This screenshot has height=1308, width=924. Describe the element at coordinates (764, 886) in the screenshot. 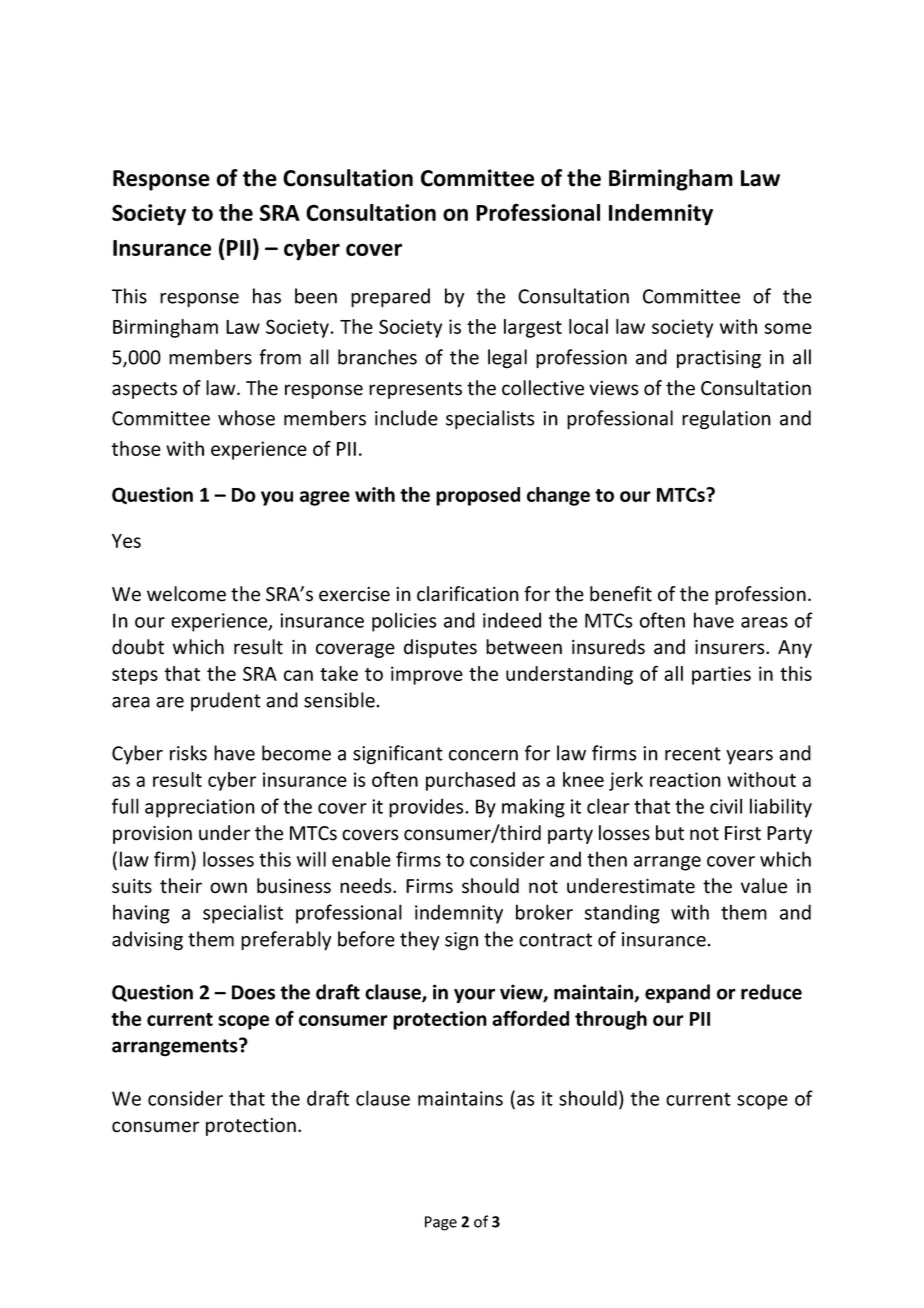

I see `value` at that location.
